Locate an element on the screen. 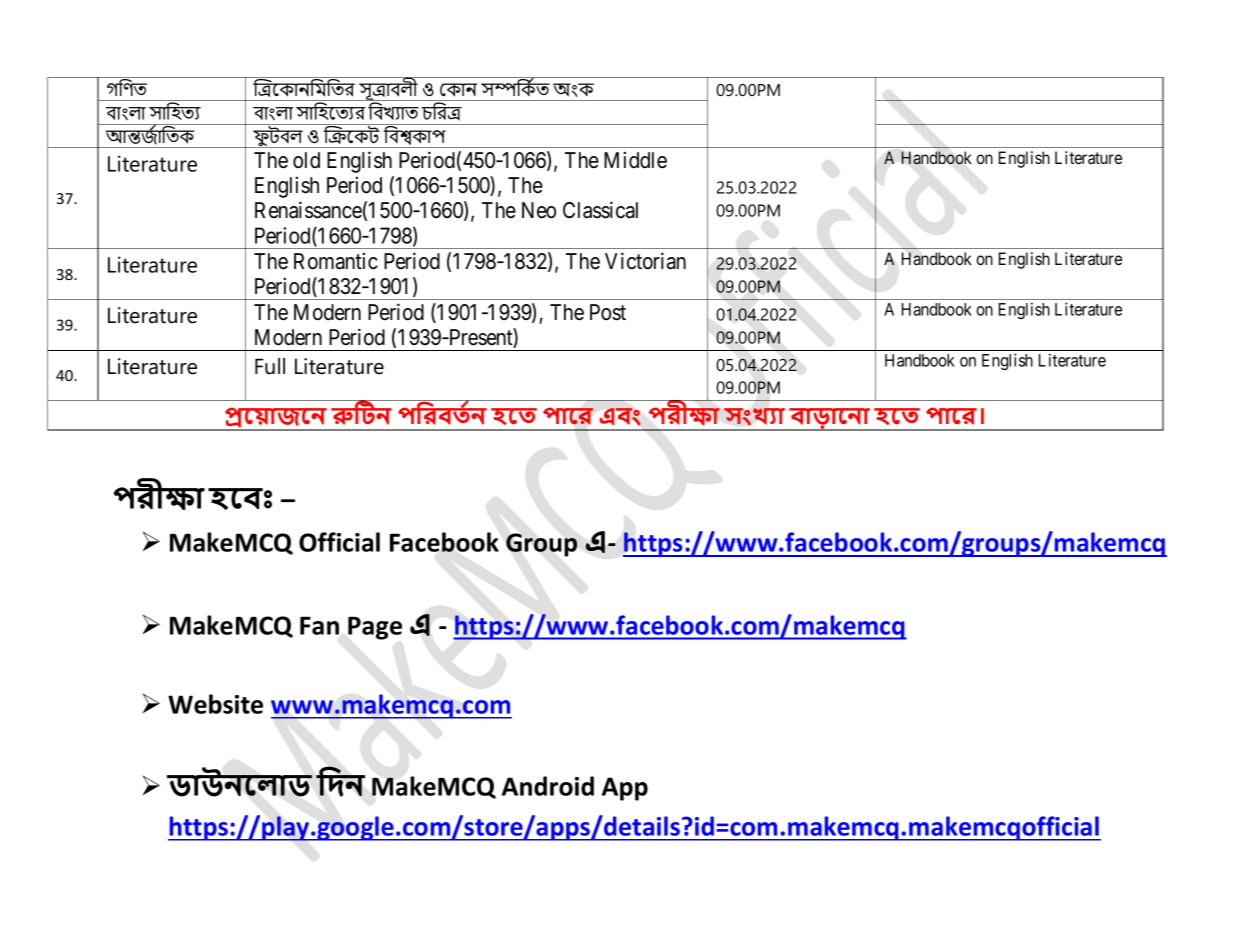 Image resolution: width=1233 pixels, height=952 pixels. Full is located at coordinates (270, 366).
